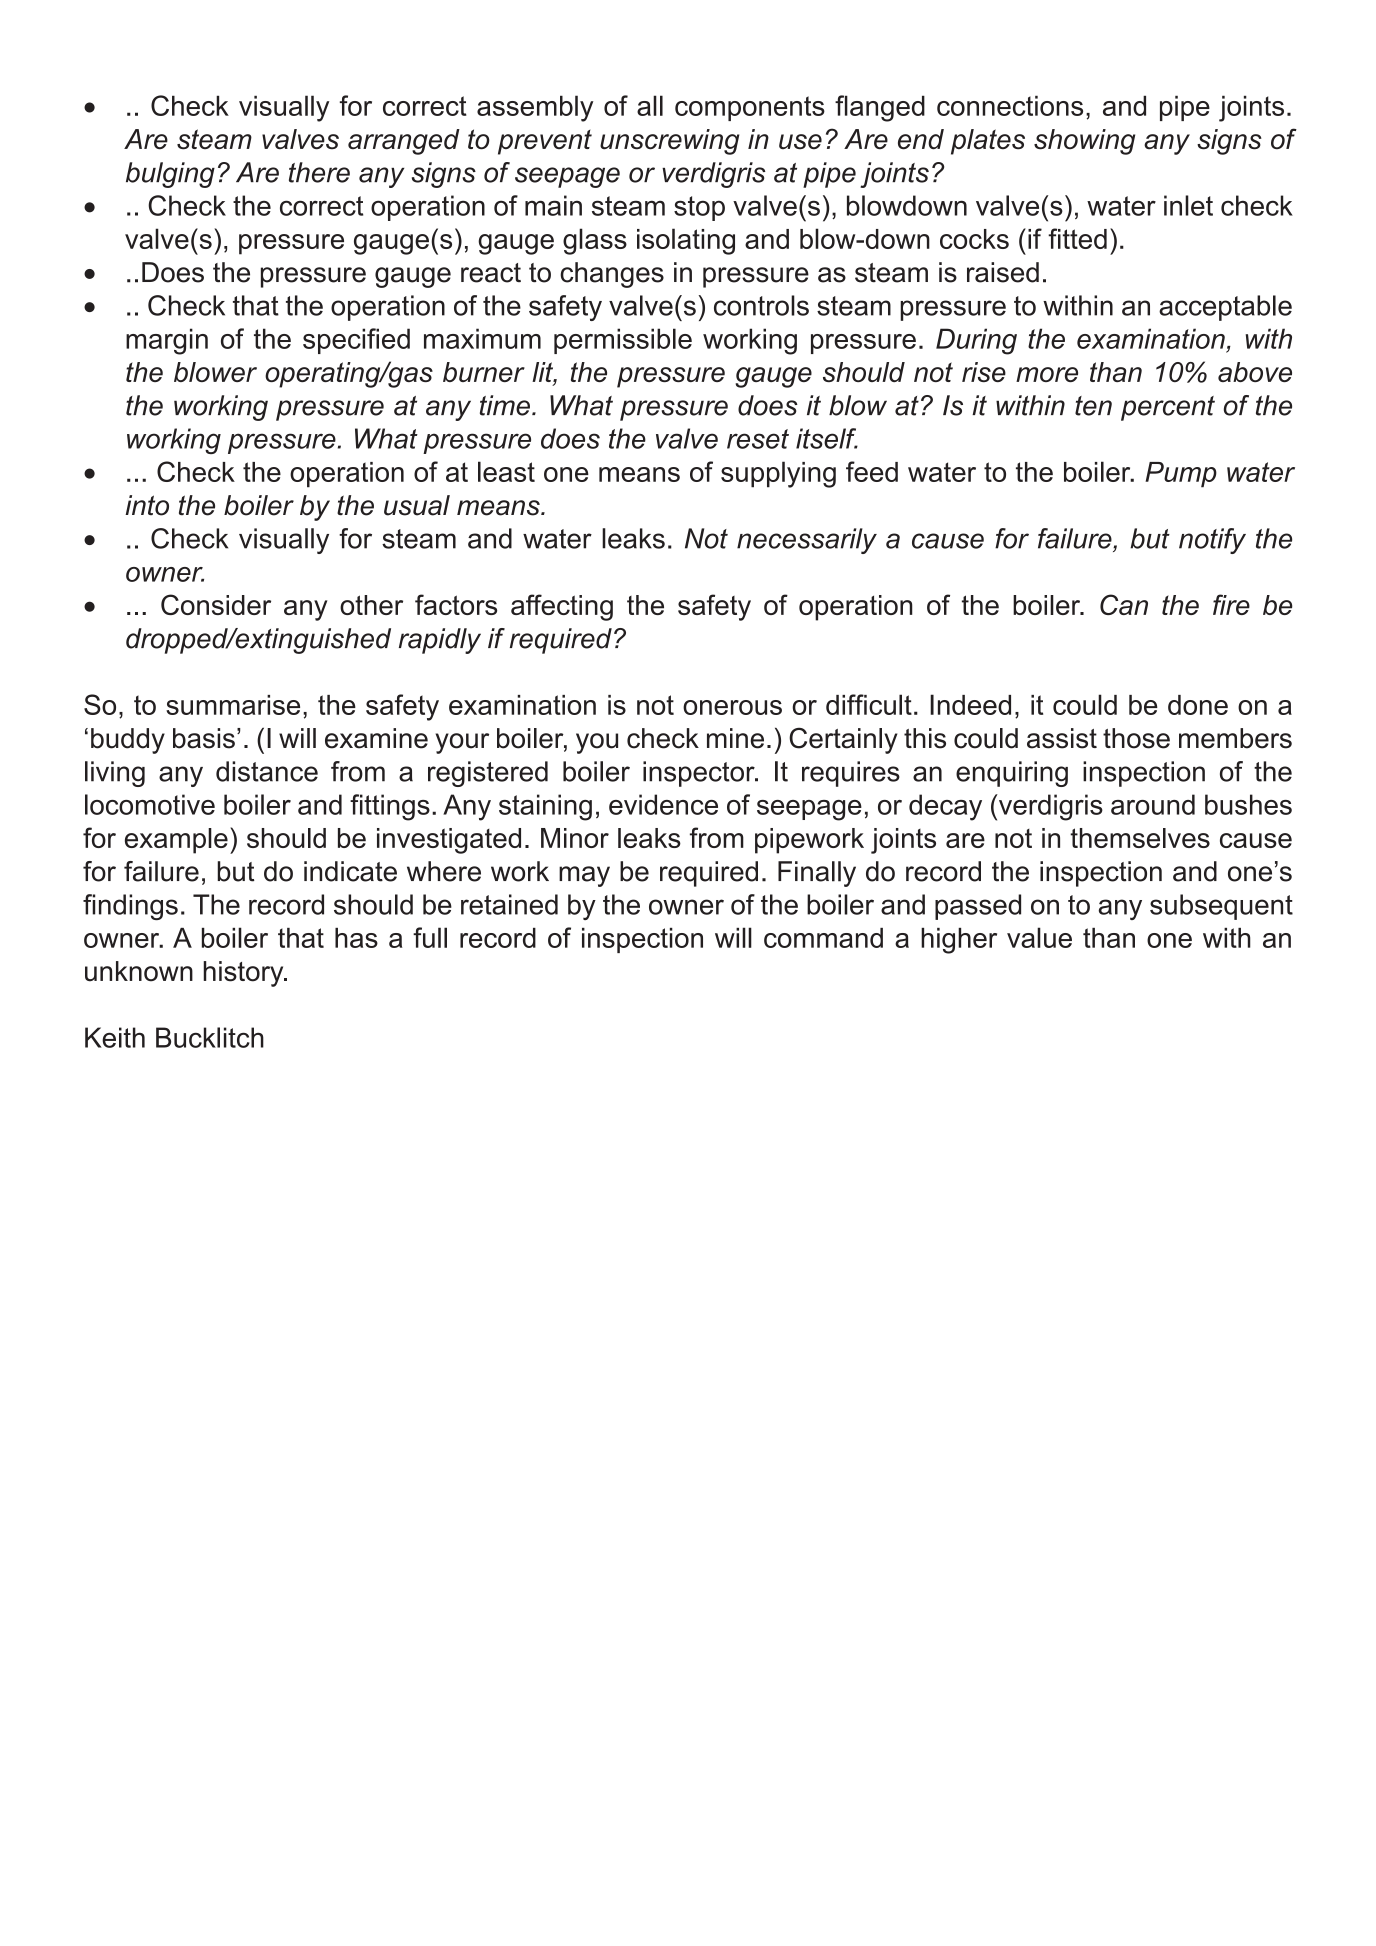  What do you see at coordinates (1039, 937) in the screenshot?
I see `value` at bounding box center [1039, 937].
